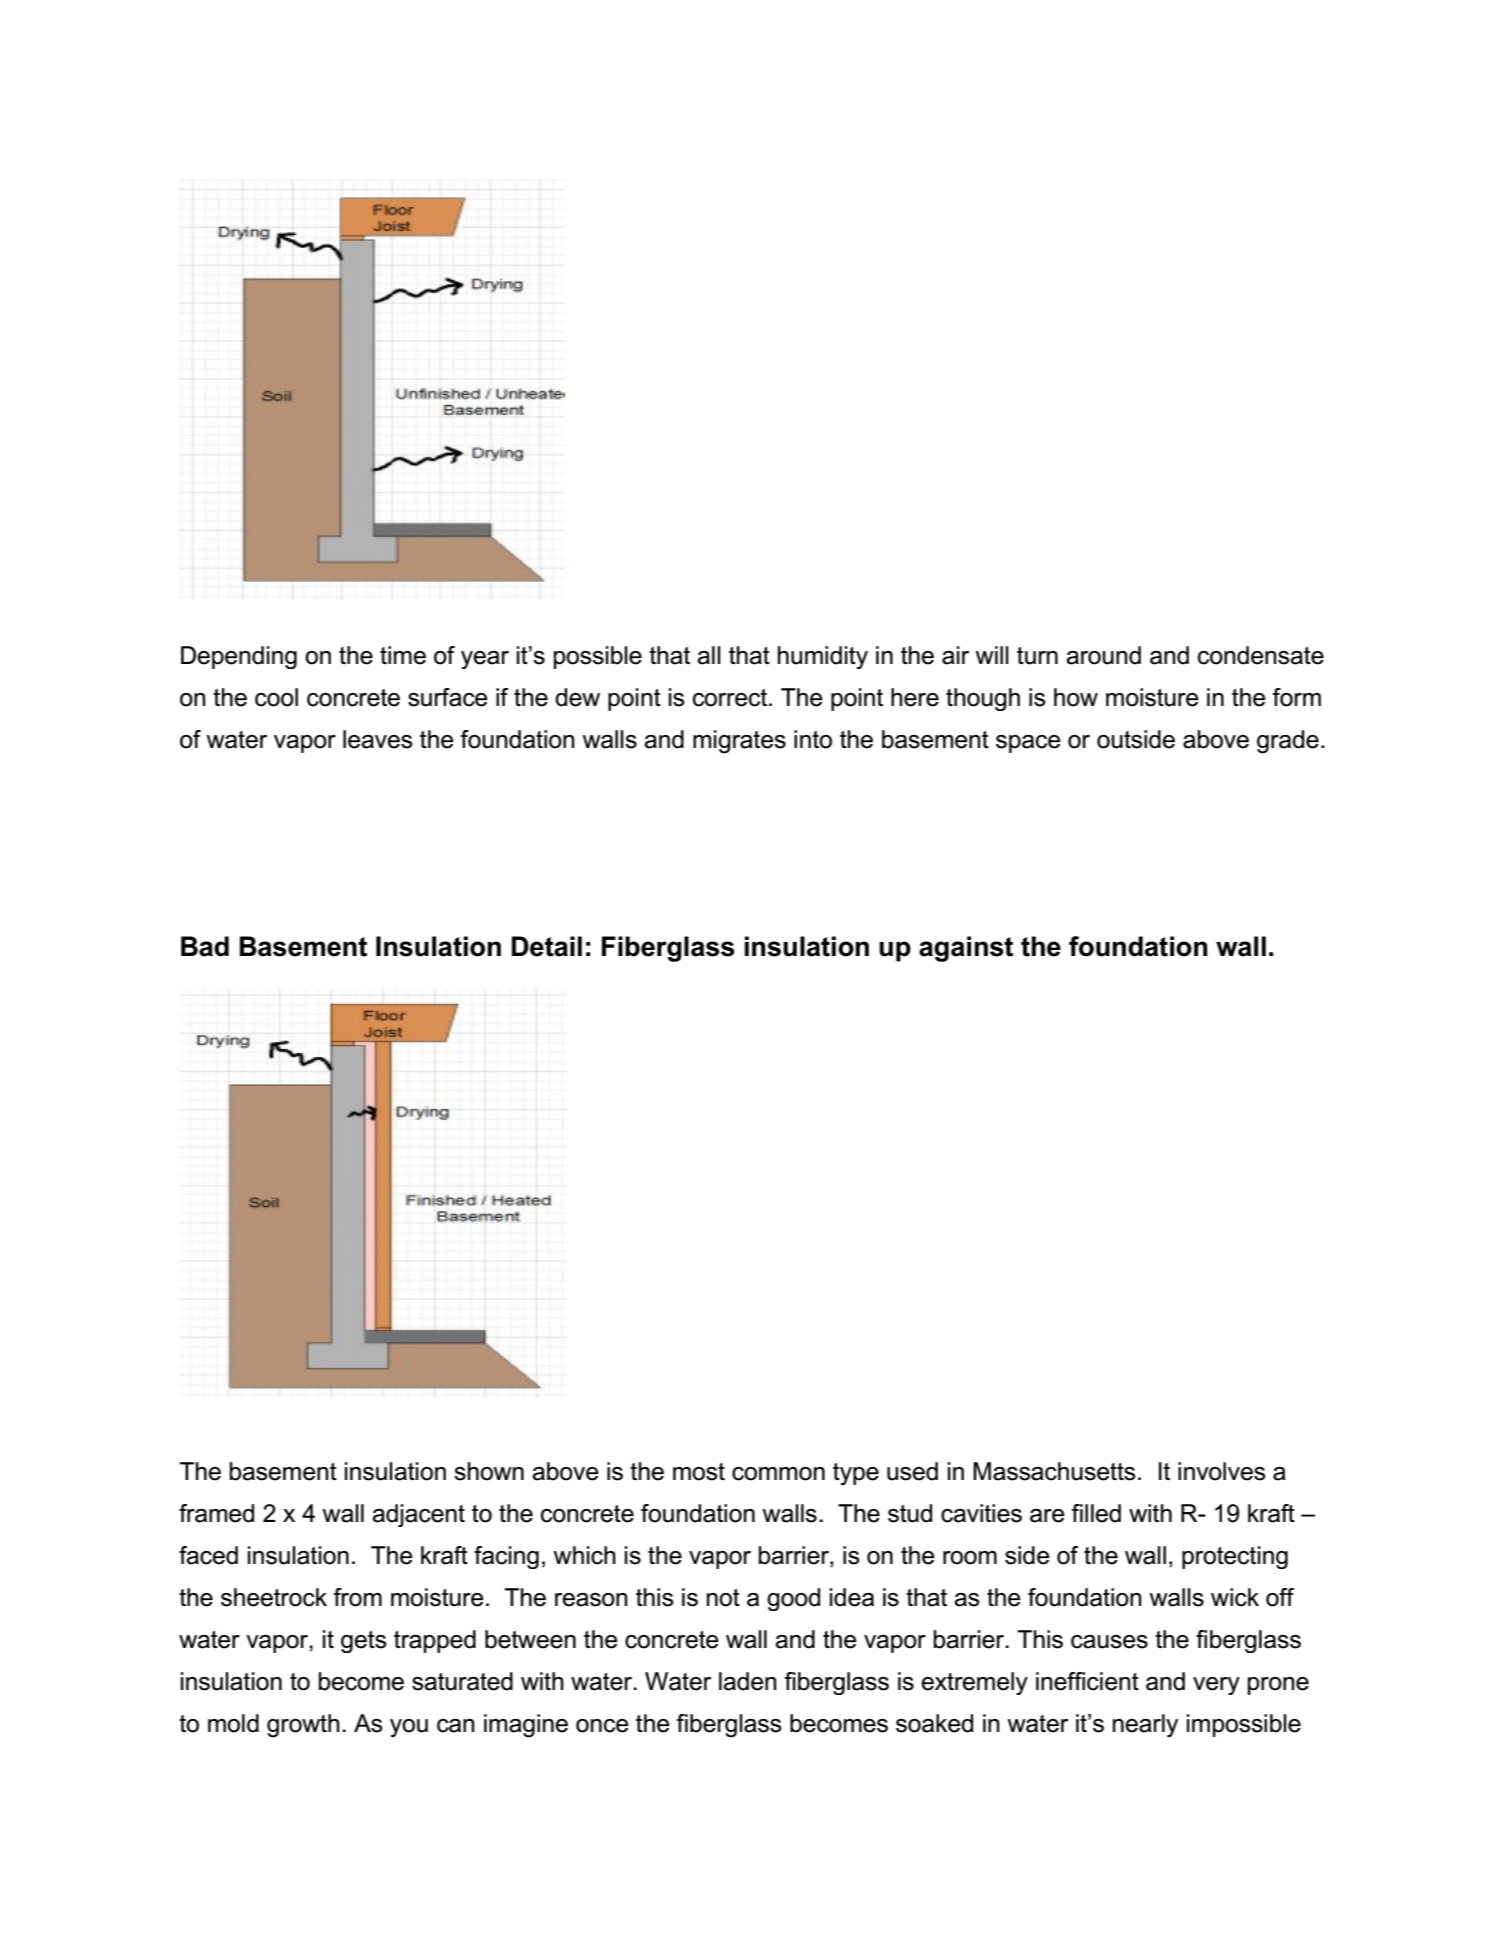 The image size is (1505, 1947). What do you see at coordinates (966, 949) in the document?
I see `against` at bounding box center [966, 949].
